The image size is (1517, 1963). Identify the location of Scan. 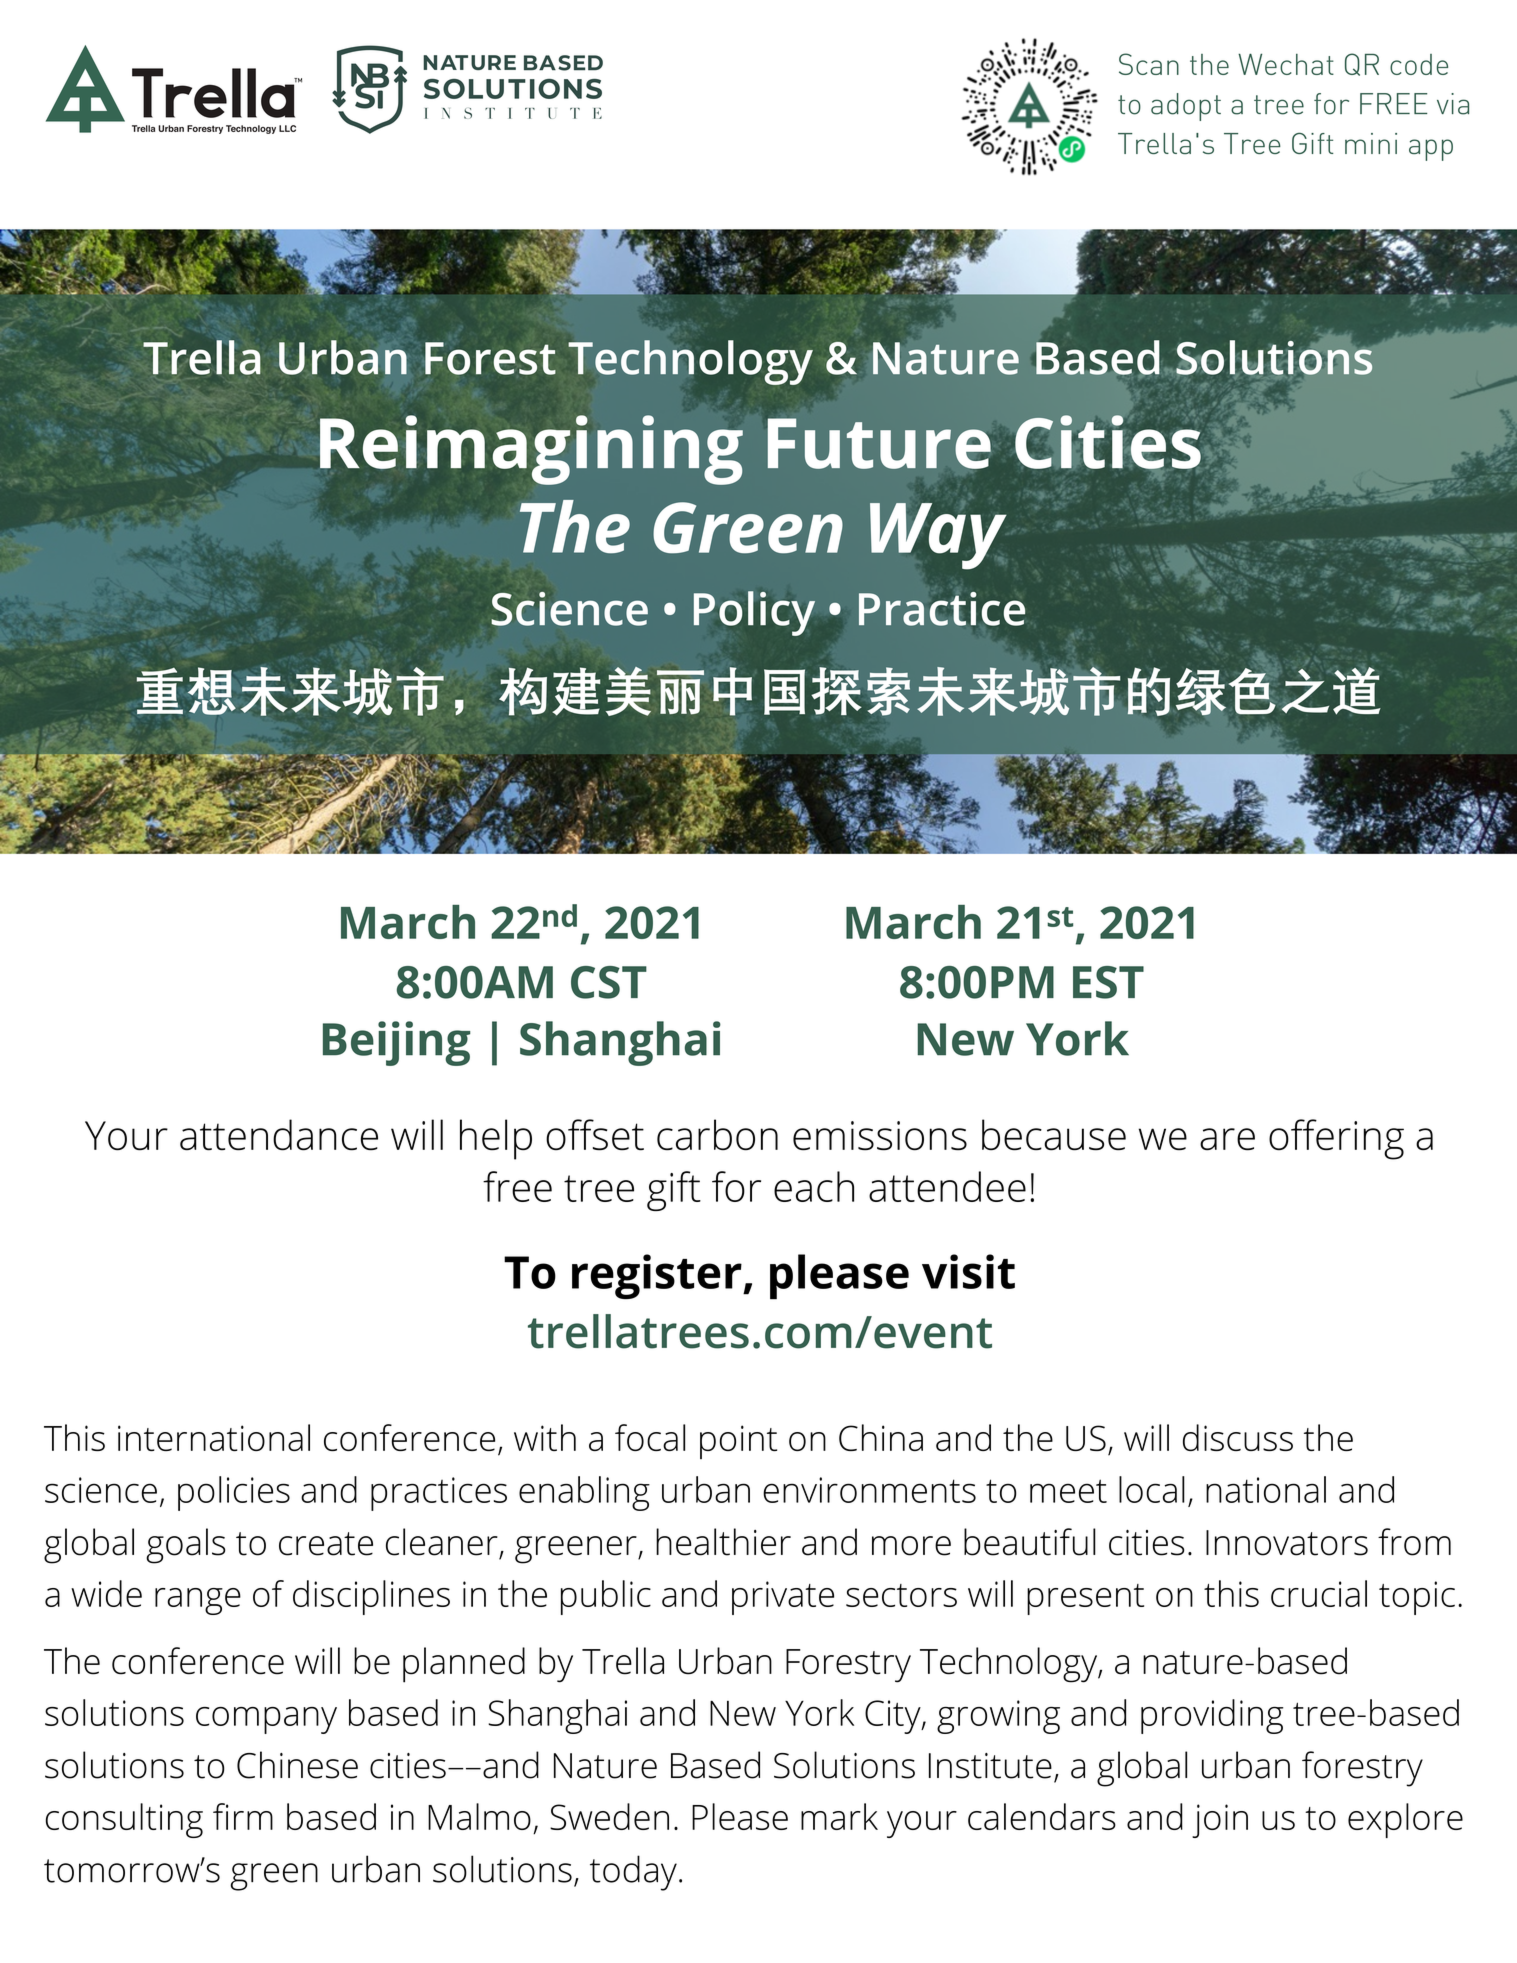
(1149, 64).
